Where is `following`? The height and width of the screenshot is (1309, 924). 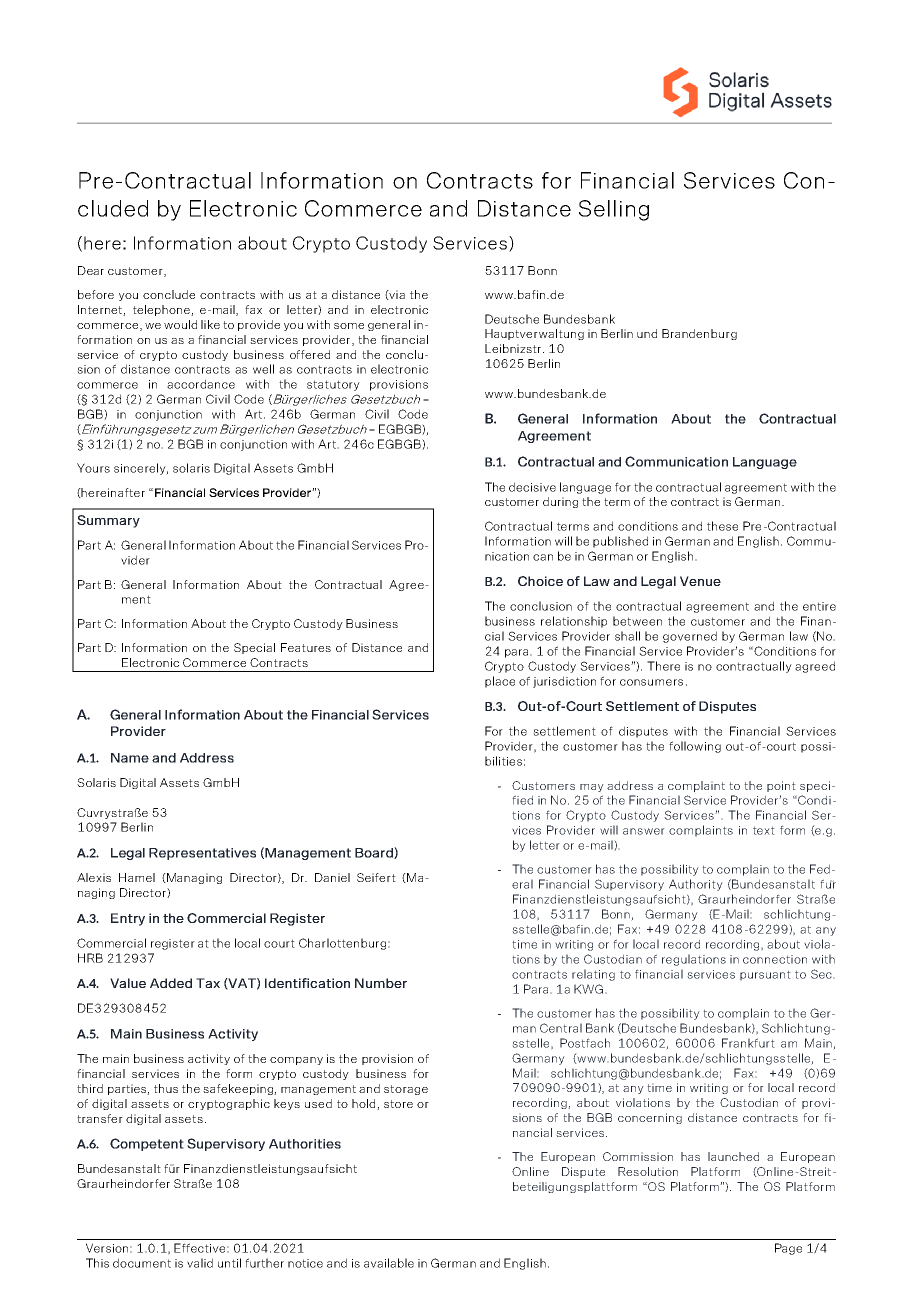 following is located at coordinates (695, 747).
